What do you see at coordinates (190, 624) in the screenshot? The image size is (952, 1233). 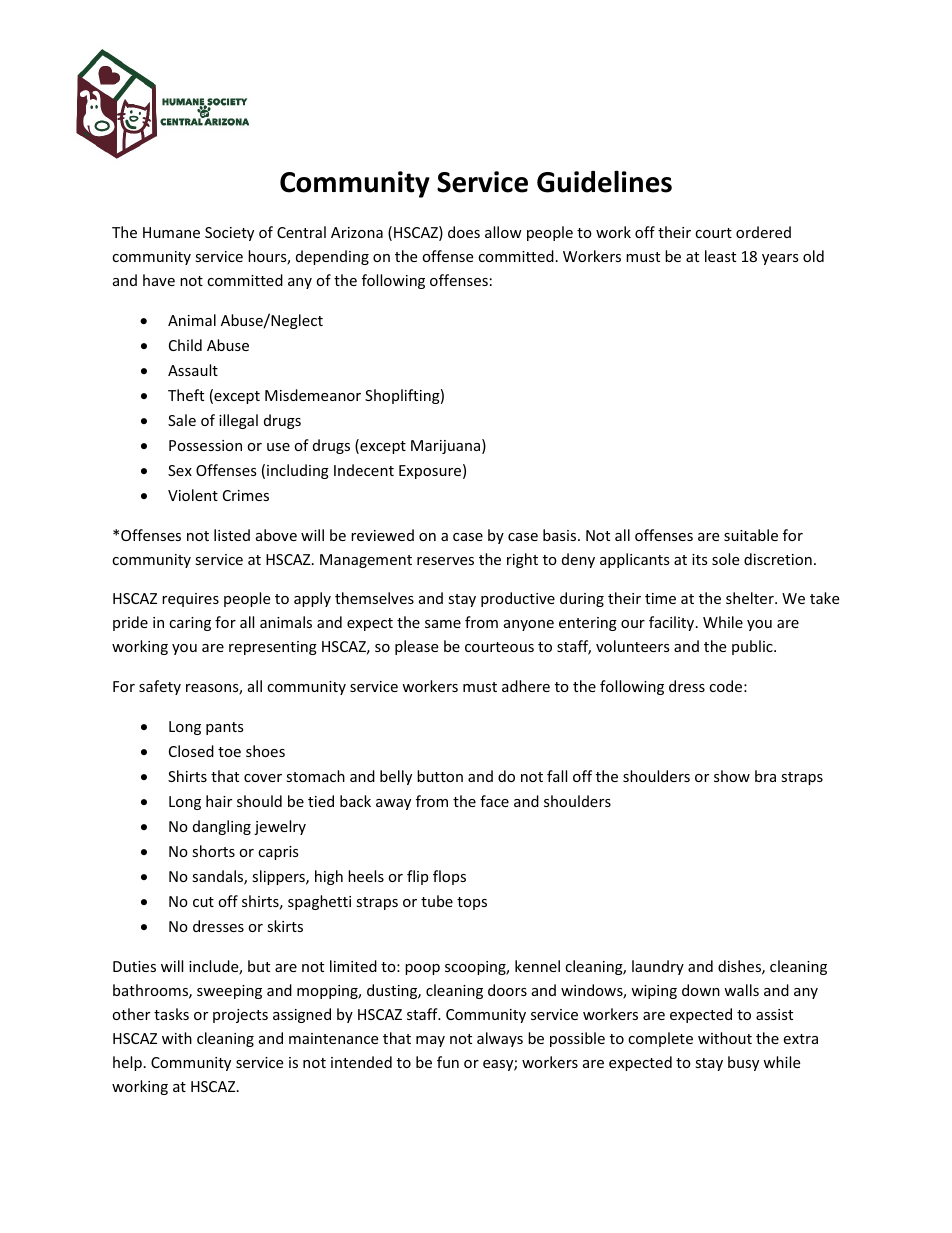 I see `caring` at bounding box center [190, 624].
